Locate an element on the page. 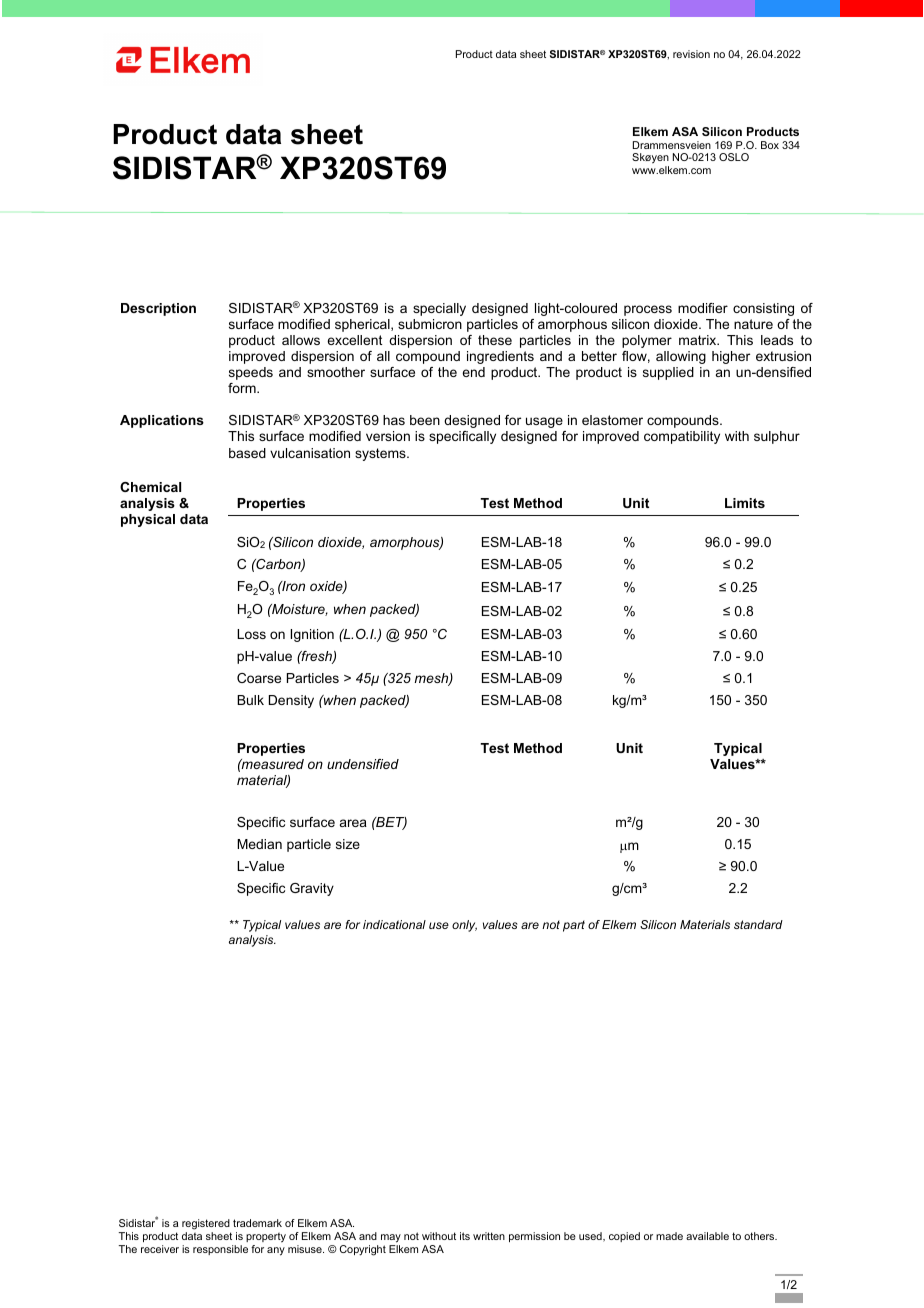 The image size is (924, 1308). Limits is located at coordinates (745, 503).
